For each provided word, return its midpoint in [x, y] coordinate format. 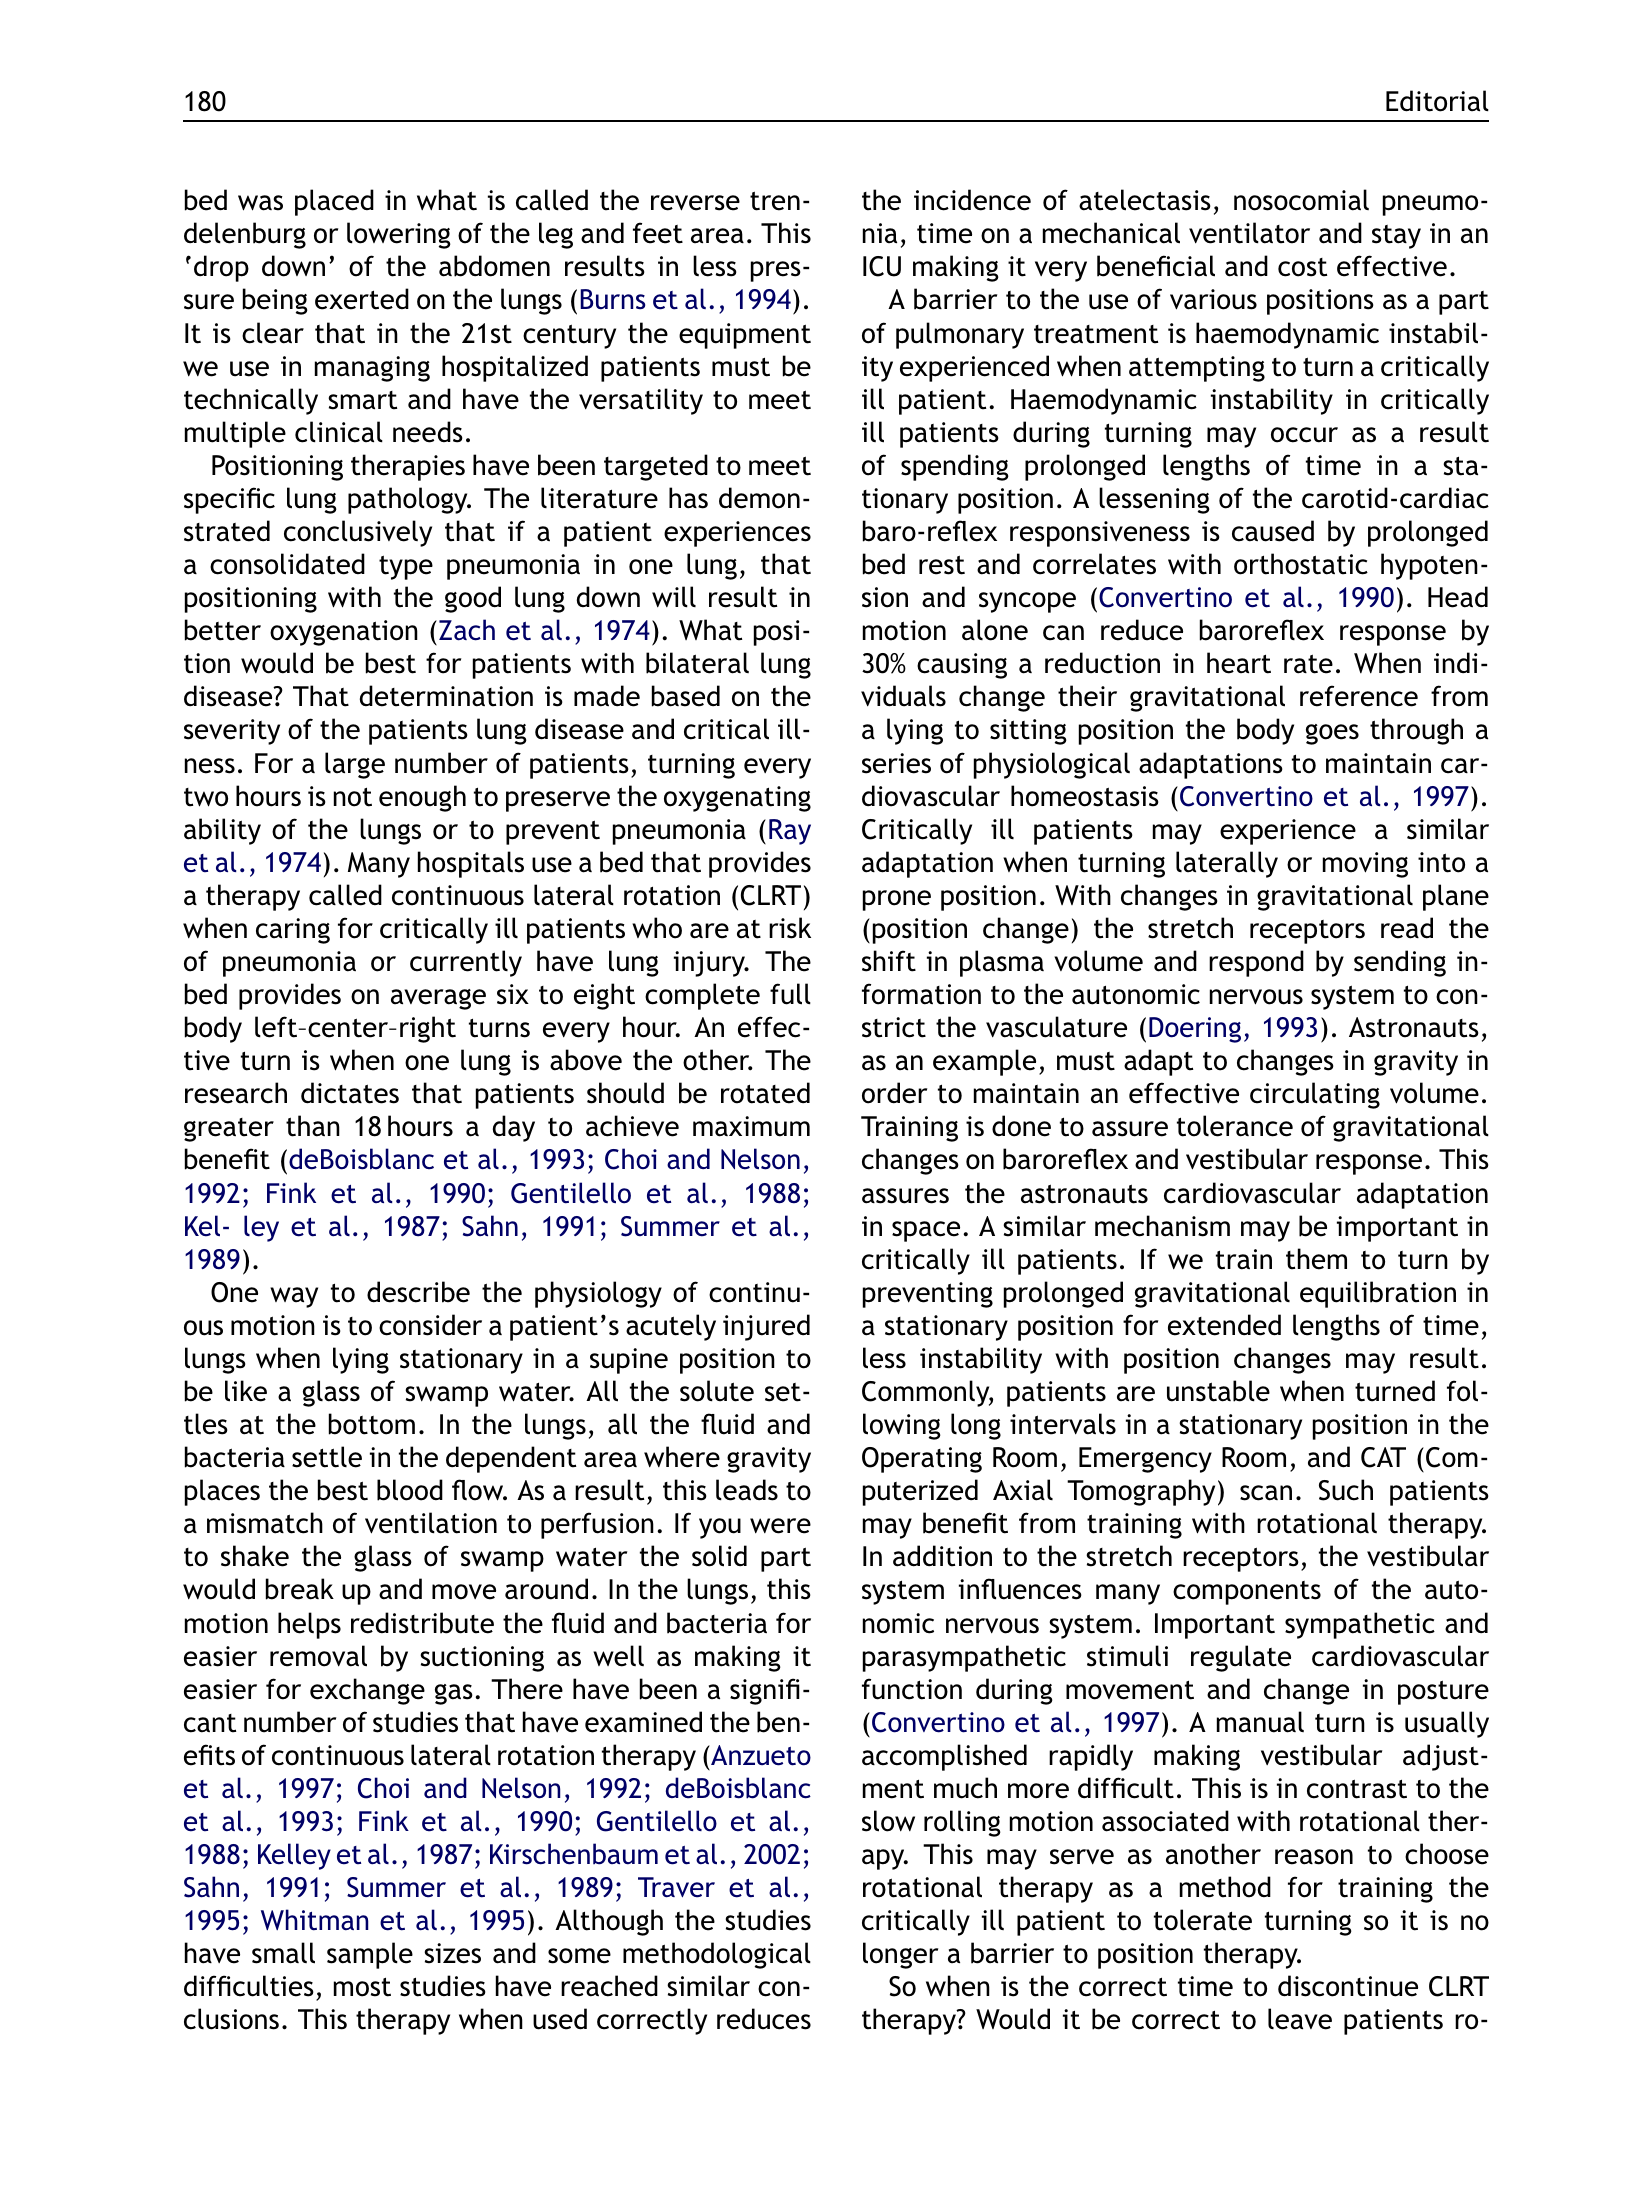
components [1247, 1593]
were [780, 1526]
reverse [695, 203]
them [1316, 1259]
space [926, 1231]
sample [370, 1955]
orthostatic [1301, 564]
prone [897, 900]
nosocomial [1301, 200]
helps [309, 1625]
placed [334, 202]
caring [293, 931]
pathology [409, 500]
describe [418, 1292]
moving [1365, 865]
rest [942, 565]
